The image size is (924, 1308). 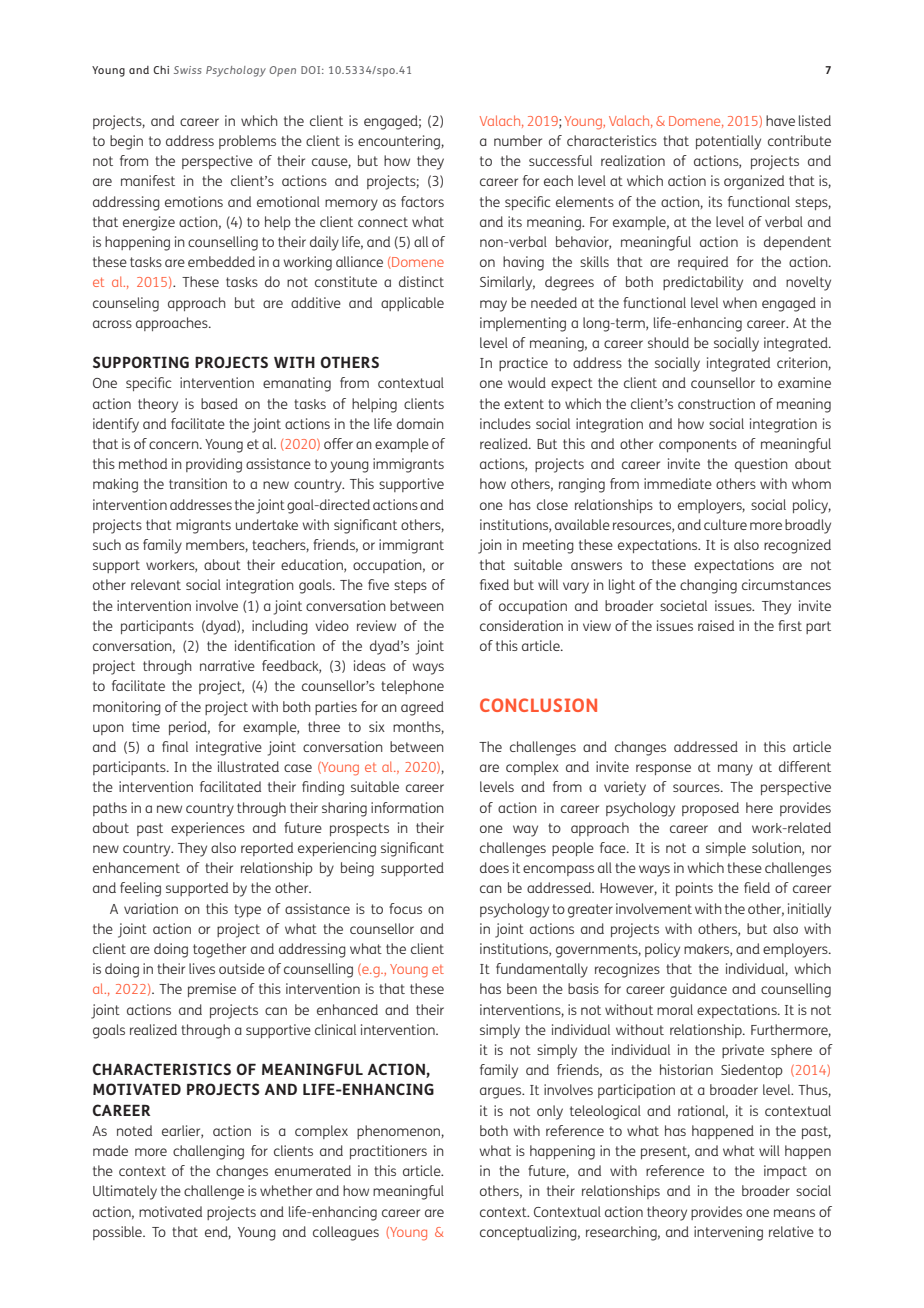 What do you see at coordinates (208, 1152) in the screenshot?
I see `challenging` at bounding box center [208, 1152].
